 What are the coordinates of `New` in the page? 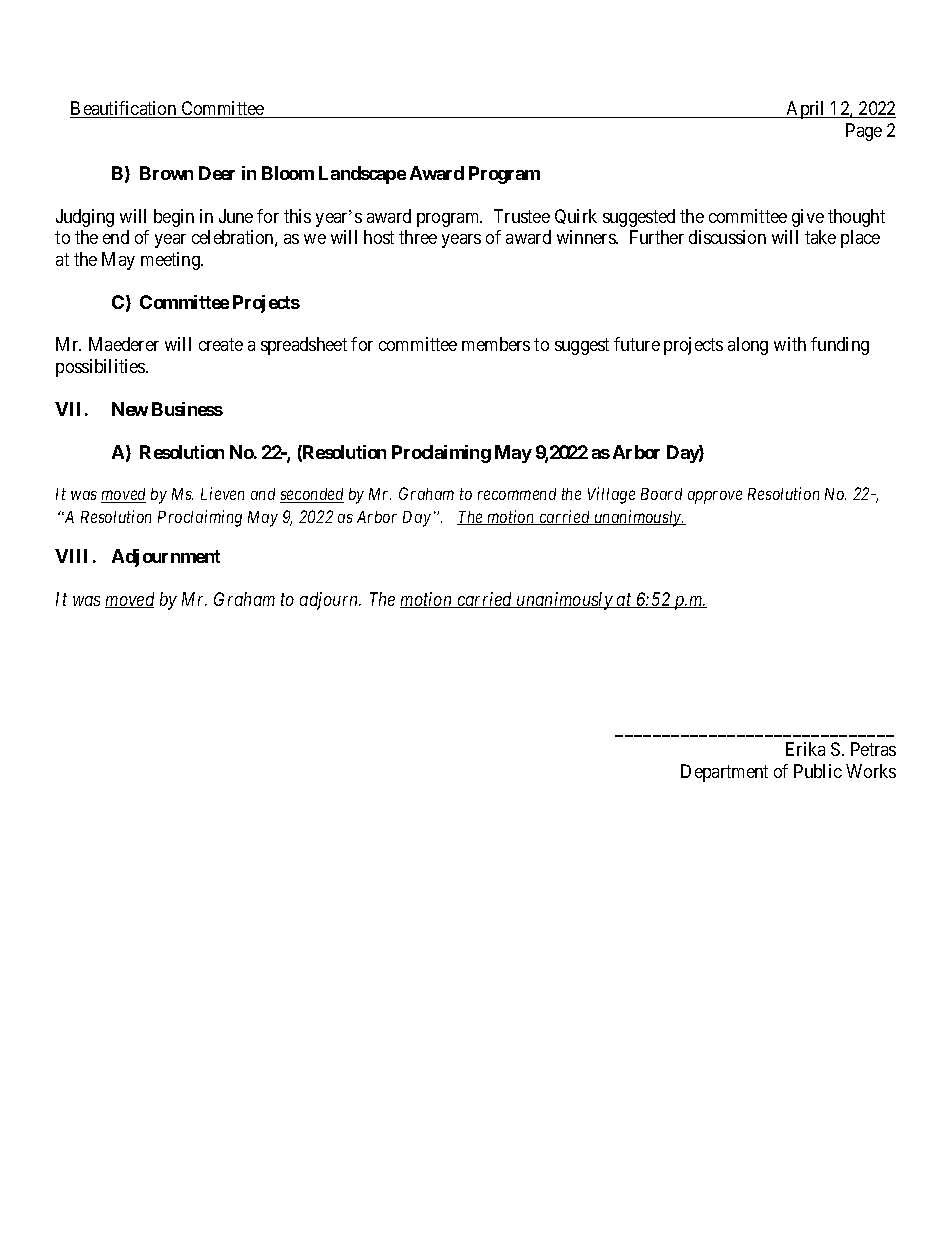 It's located at (130, 409).
